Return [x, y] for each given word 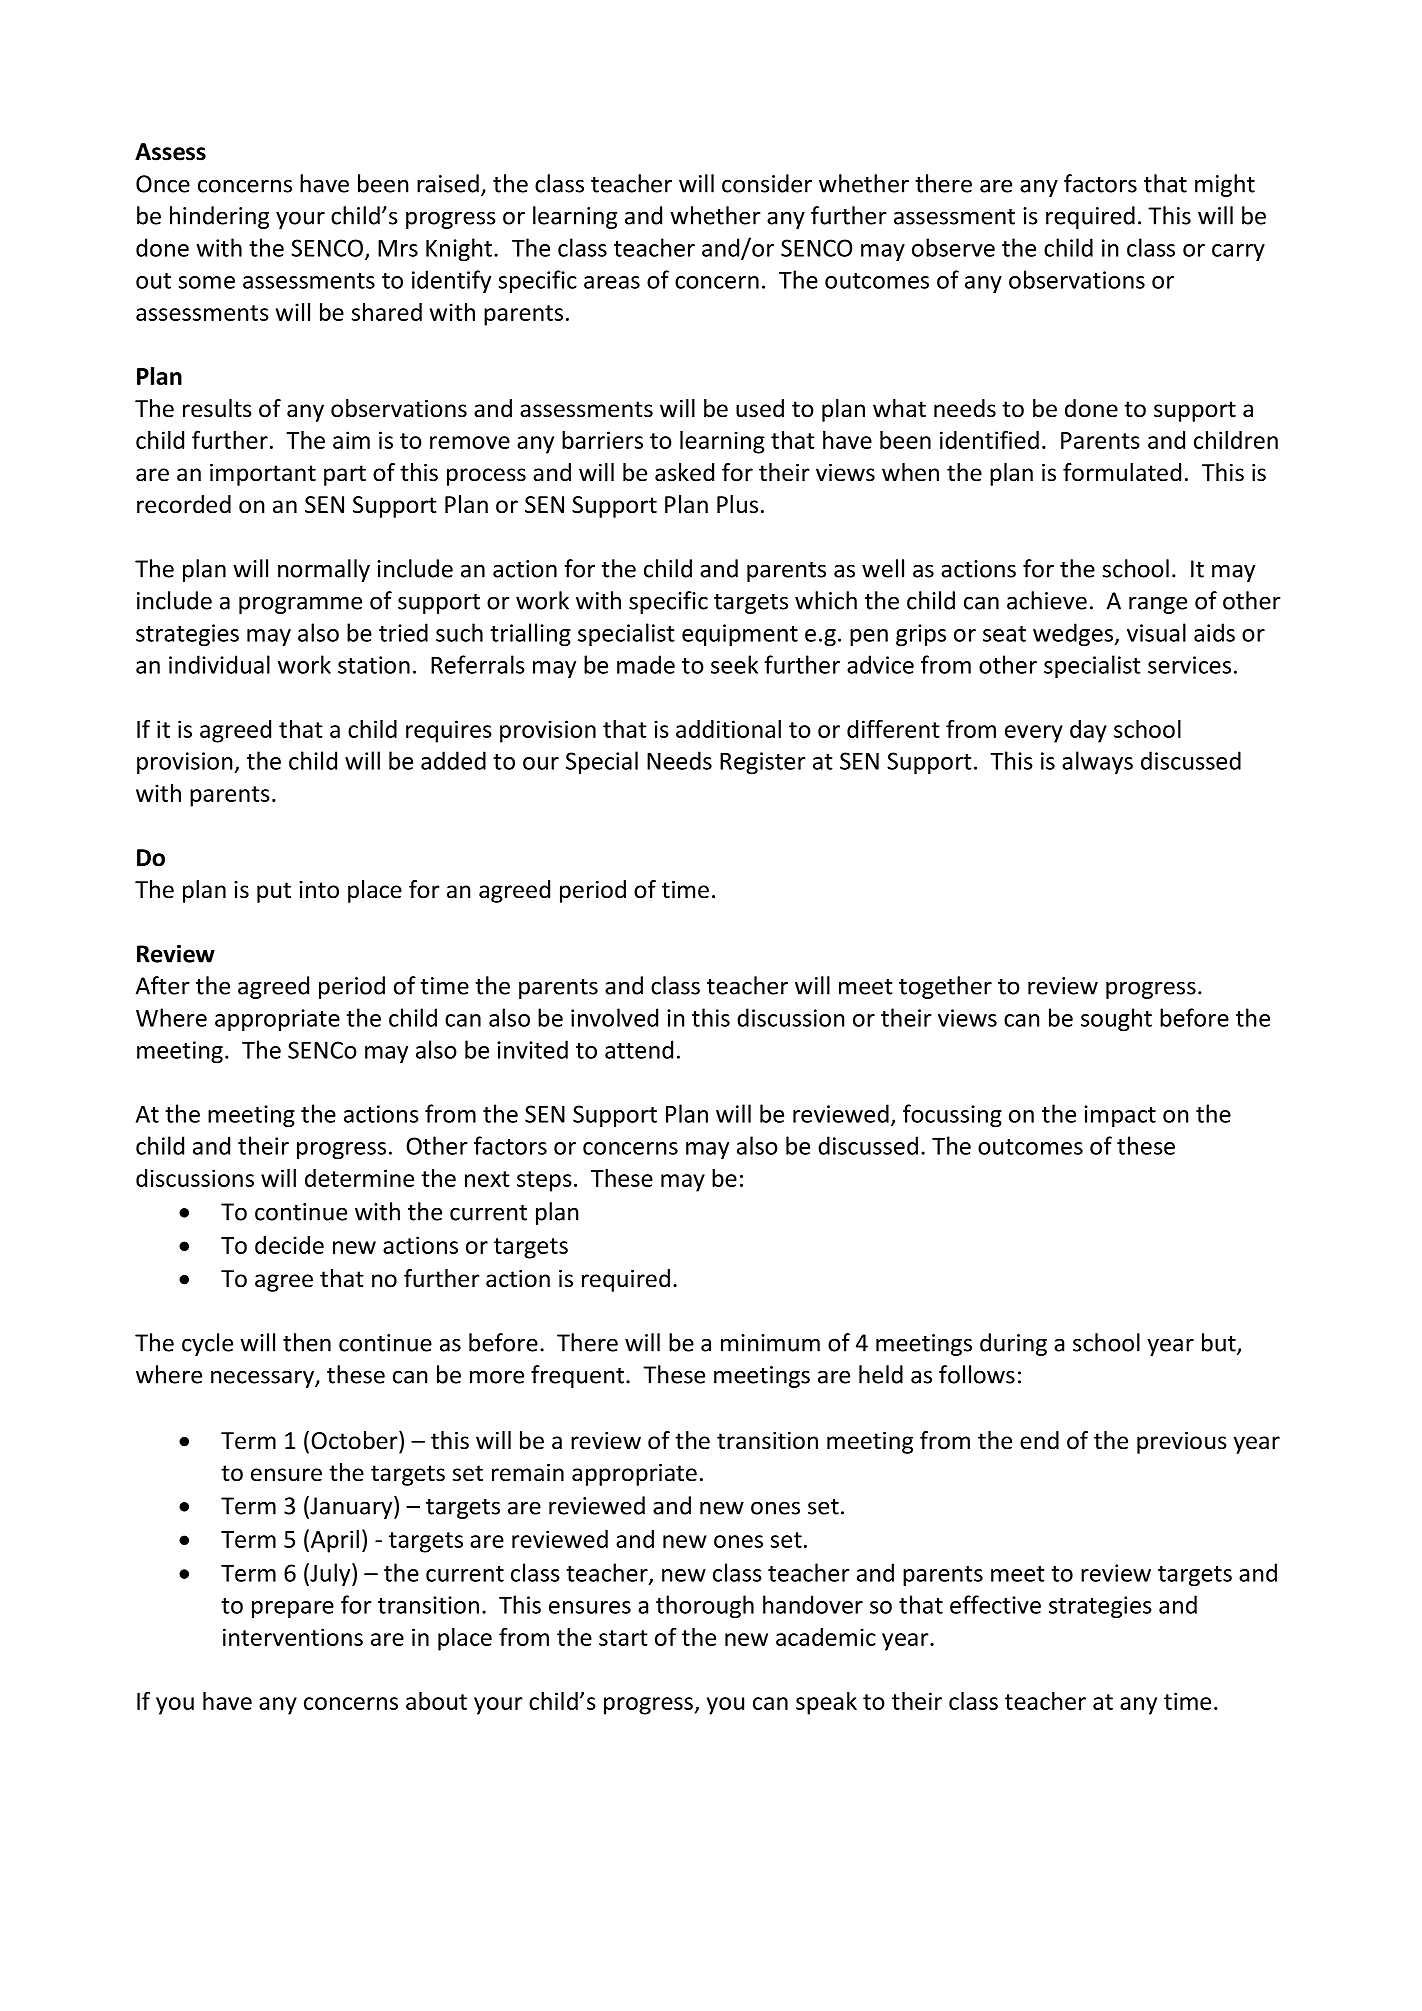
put [274, 892]
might [1225, 185]
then [307, 1342]
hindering [219, 217]
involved [614, 1017]
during [1013, 1344]
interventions [293, 1637]
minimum [770, 1343]
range [1158, 605]
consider [767, 183]
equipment [740, 635]
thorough [705, 1606]
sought [1116, 1020]
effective [995, 1604]
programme [300, 605]
